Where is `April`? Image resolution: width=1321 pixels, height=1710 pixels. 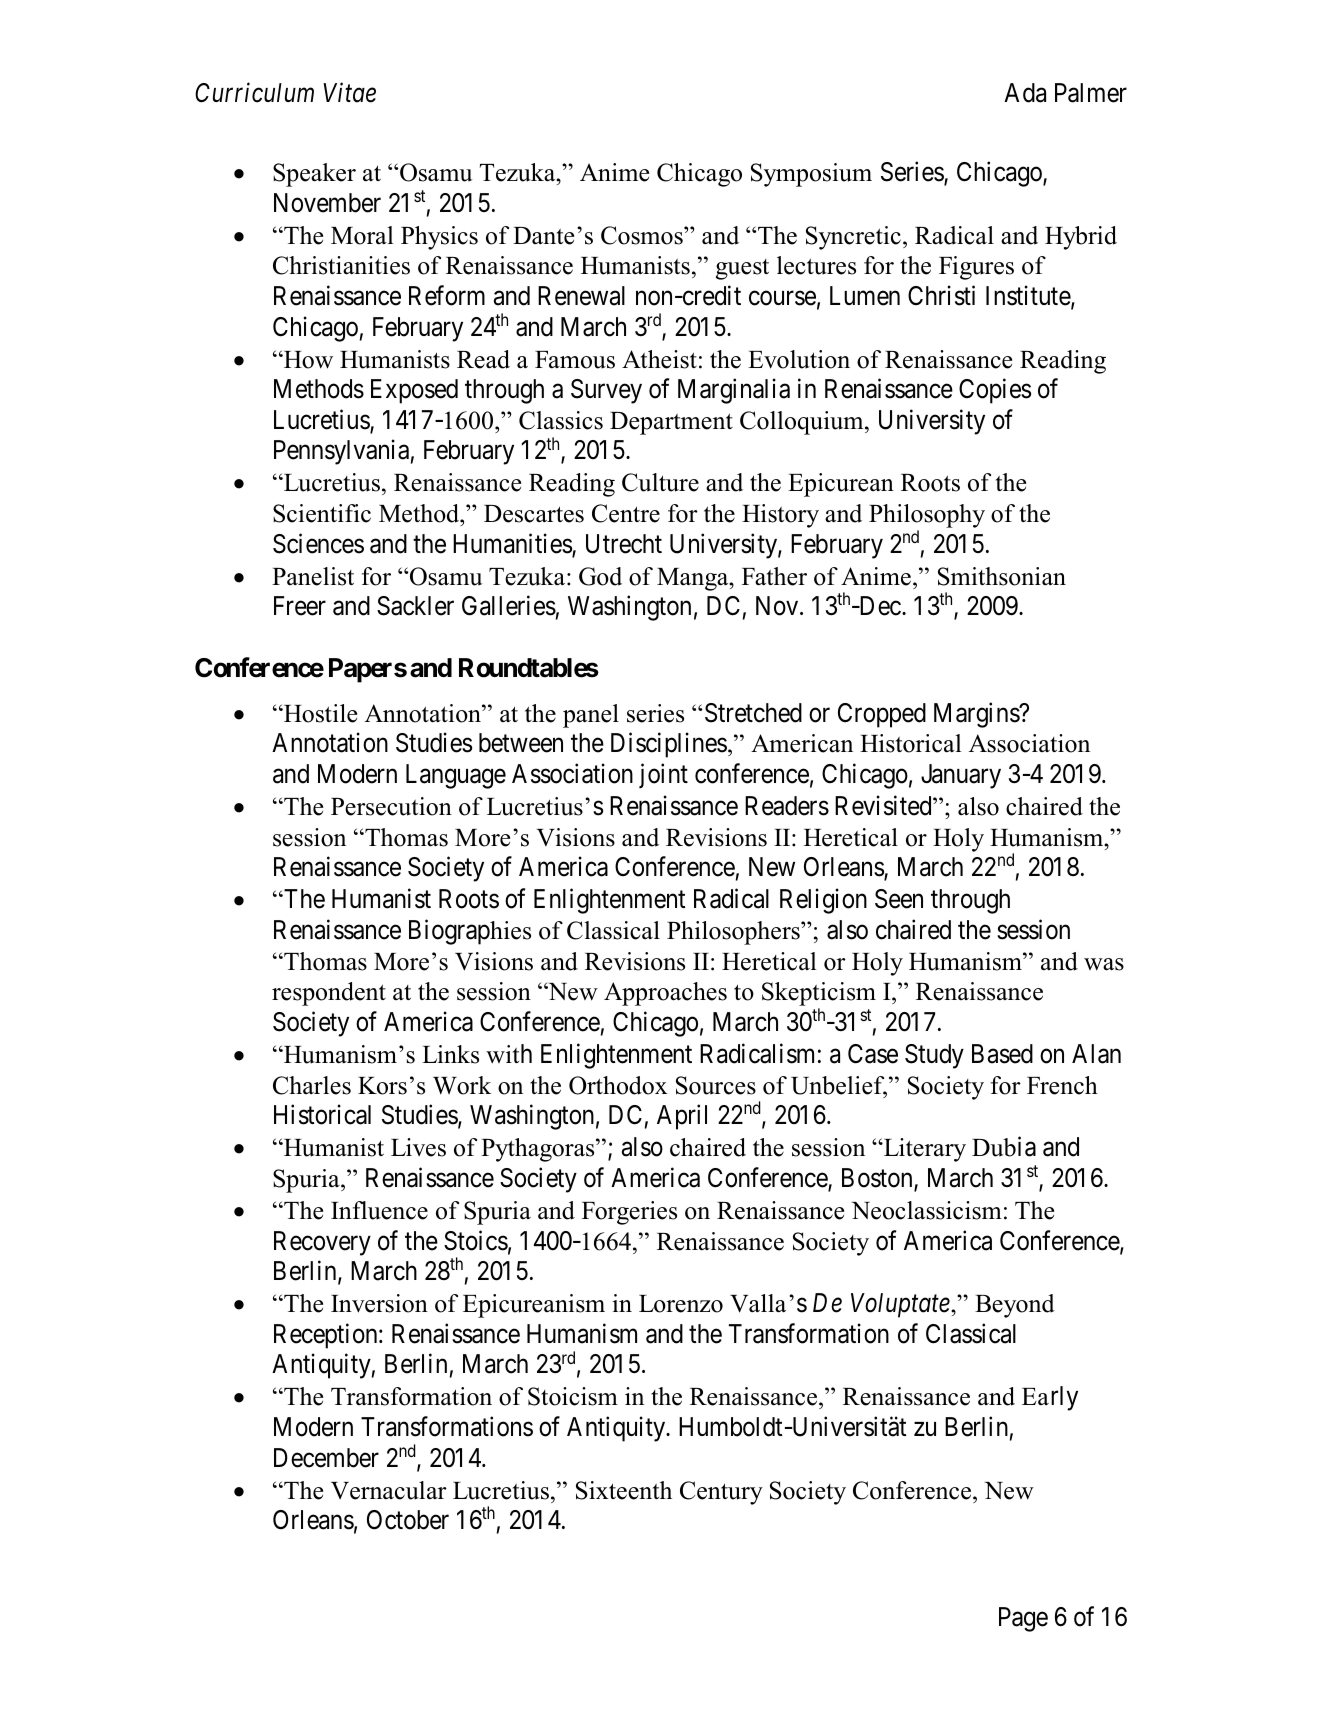 April is located at coordinates (682, 1117).
